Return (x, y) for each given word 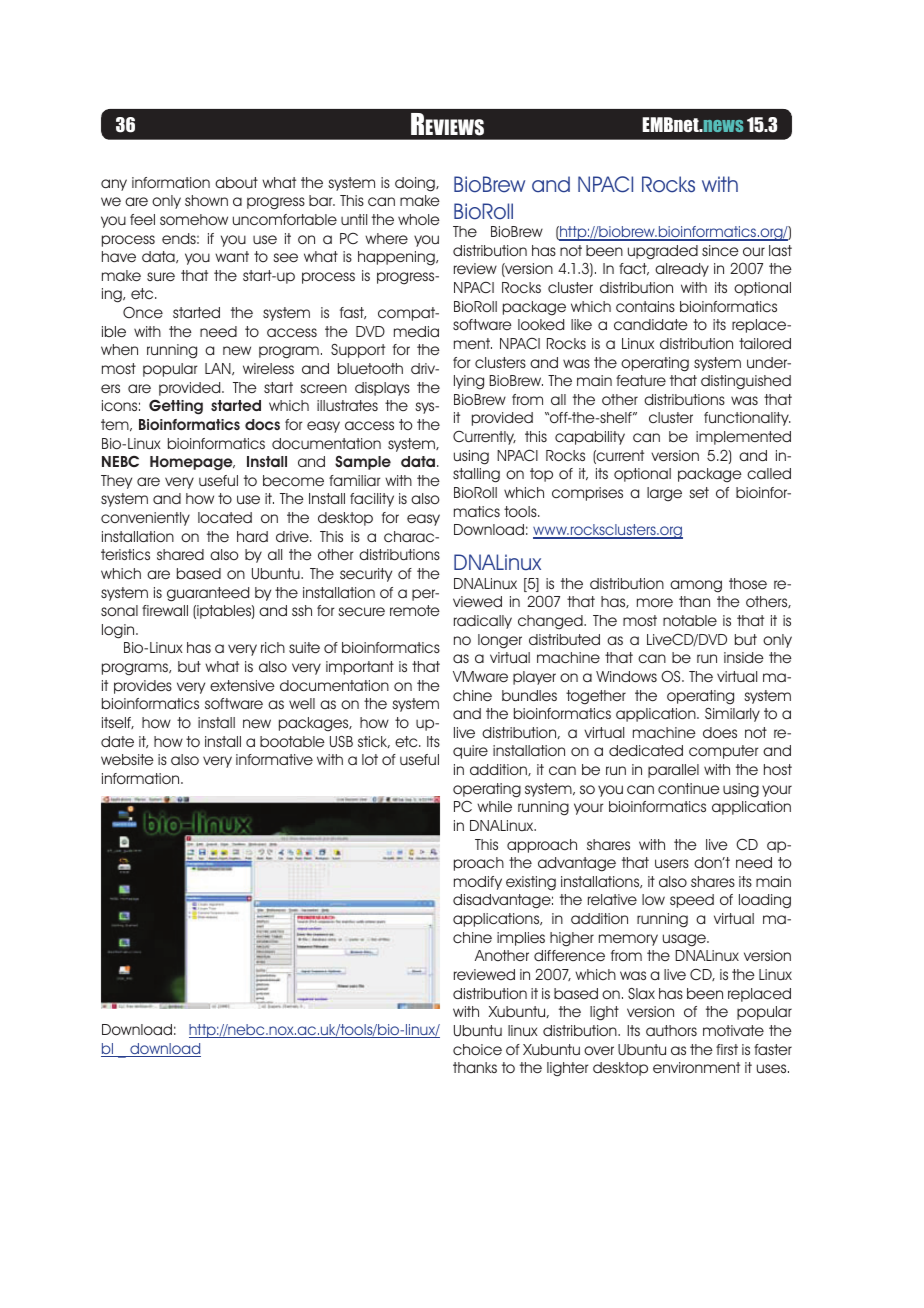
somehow (194, 220)
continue (689, 789)
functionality (747, 419)
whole (419, 220)
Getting (176, 407)
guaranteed (208, 594)
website (127, 760)
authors (671, 1031)
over (599, 1051)
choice (477, 1050)
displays (382, 389)
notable (690, 621)
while (494, 807)
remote (415, 611)
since (720, 251)
